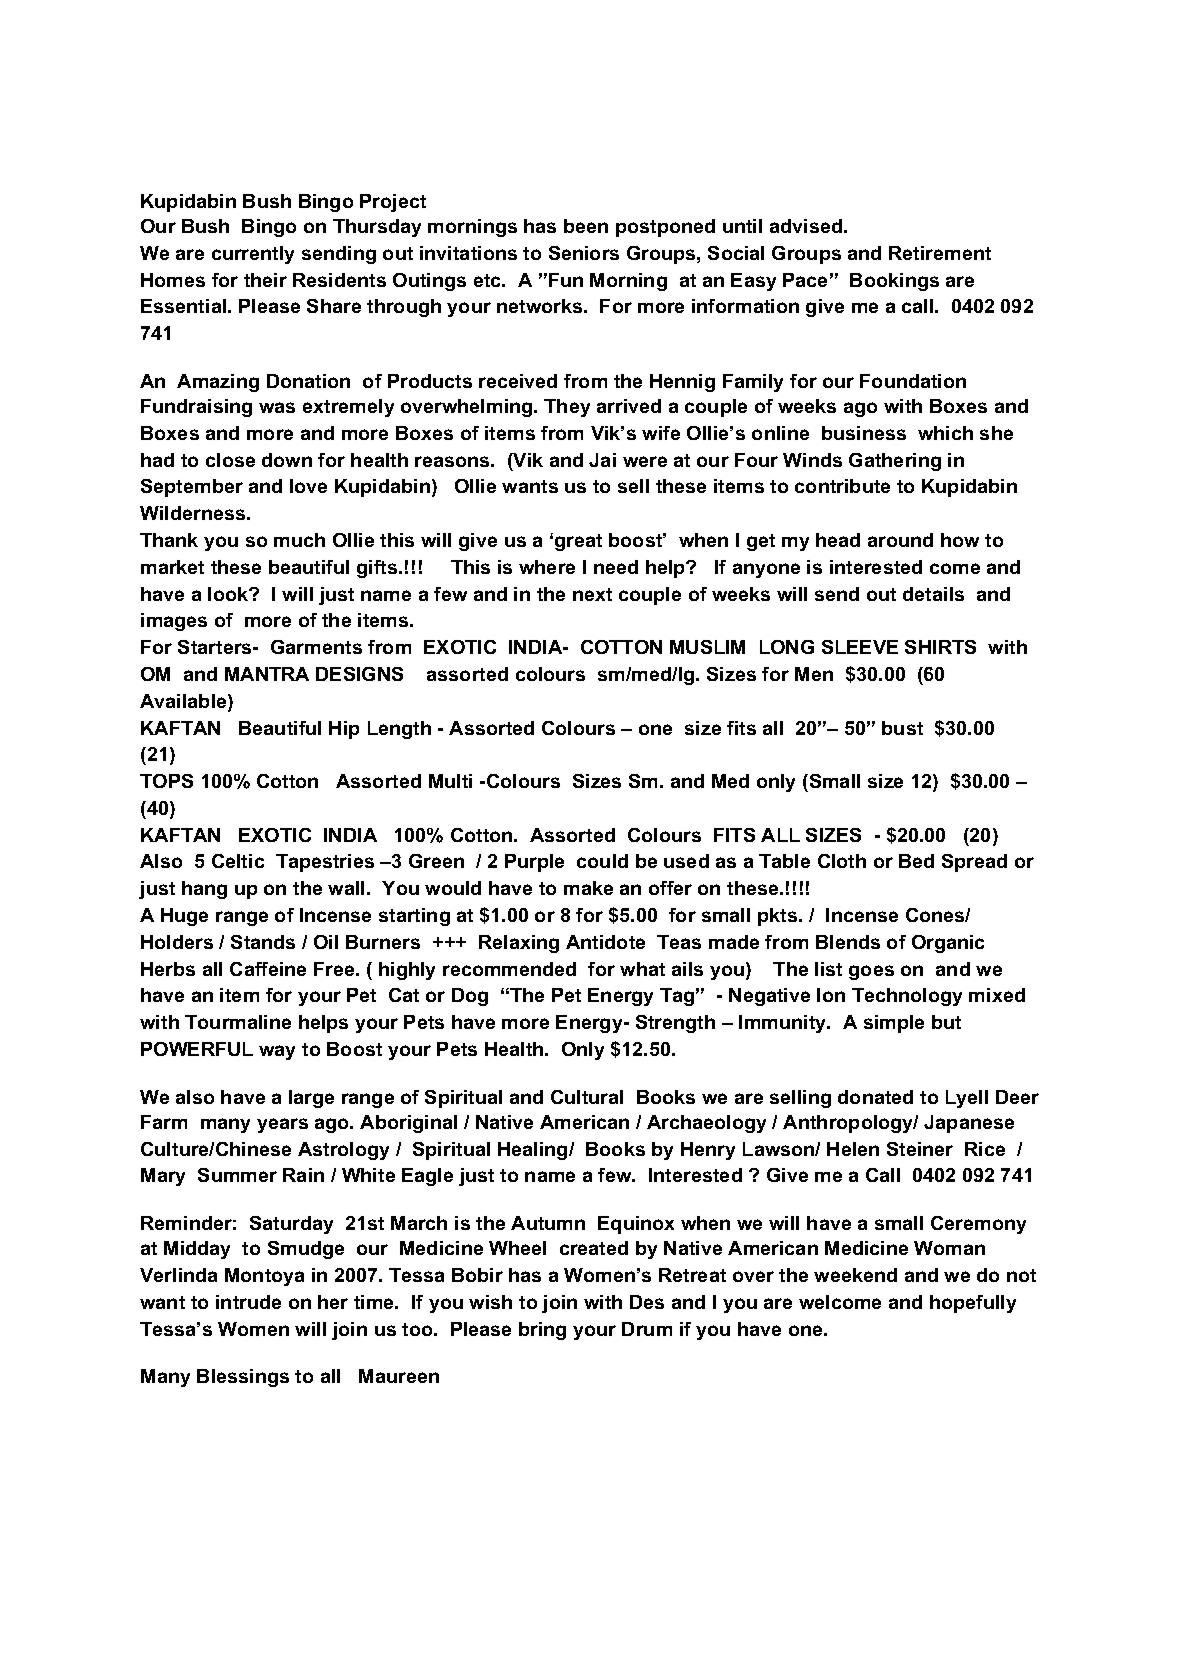  Describe the element at coordinates (902, 728) in the screenshot. I see `bust` at that location.
